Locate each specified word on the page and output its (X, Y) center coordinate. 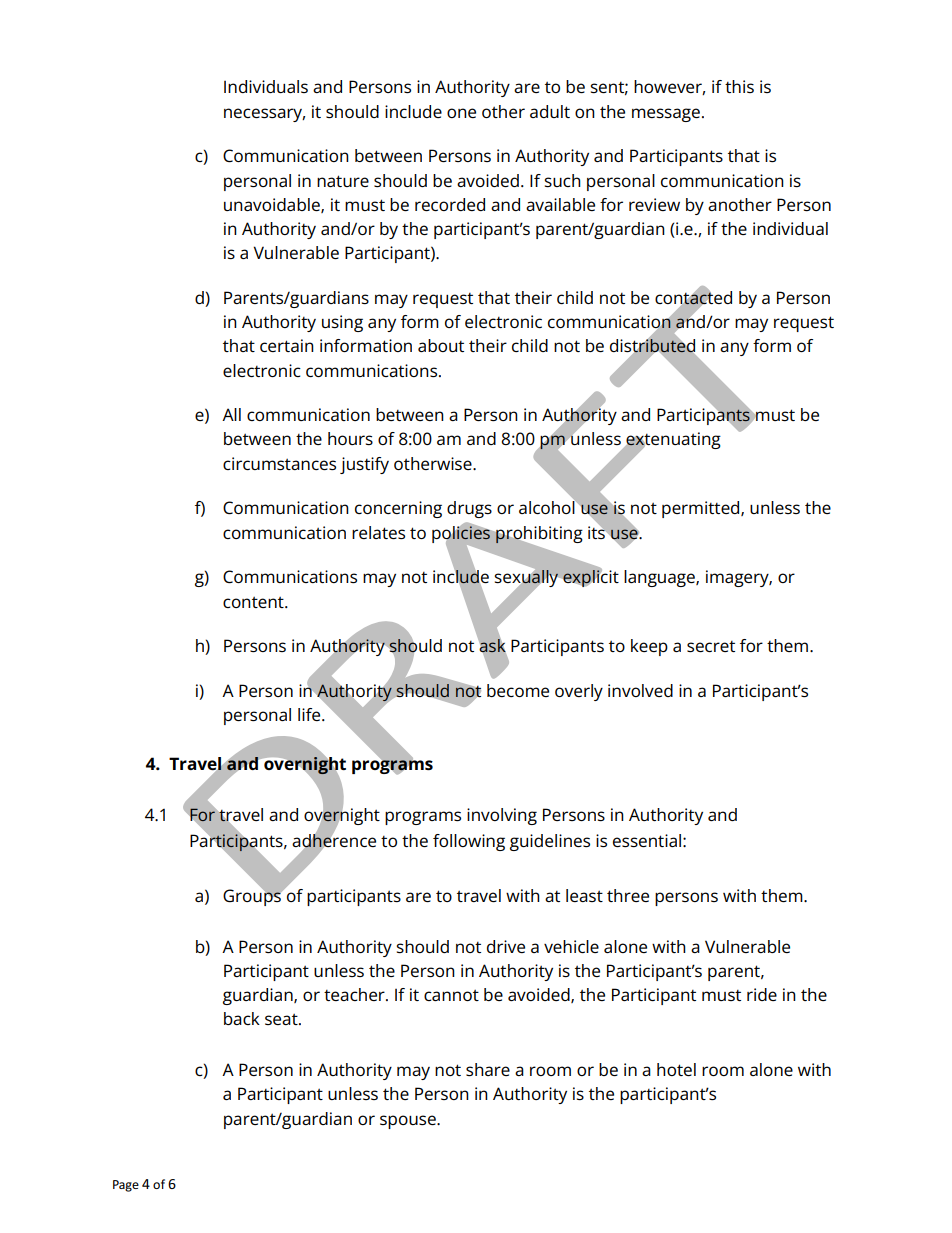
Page (126, 1186)
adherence (334, 841)
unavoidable (273, 205)
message (666, 115)
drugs (469, 509)
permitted (702, 509)
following (469, 842)
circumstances (279, 463)
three (628, 895)
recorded (450, 204)
